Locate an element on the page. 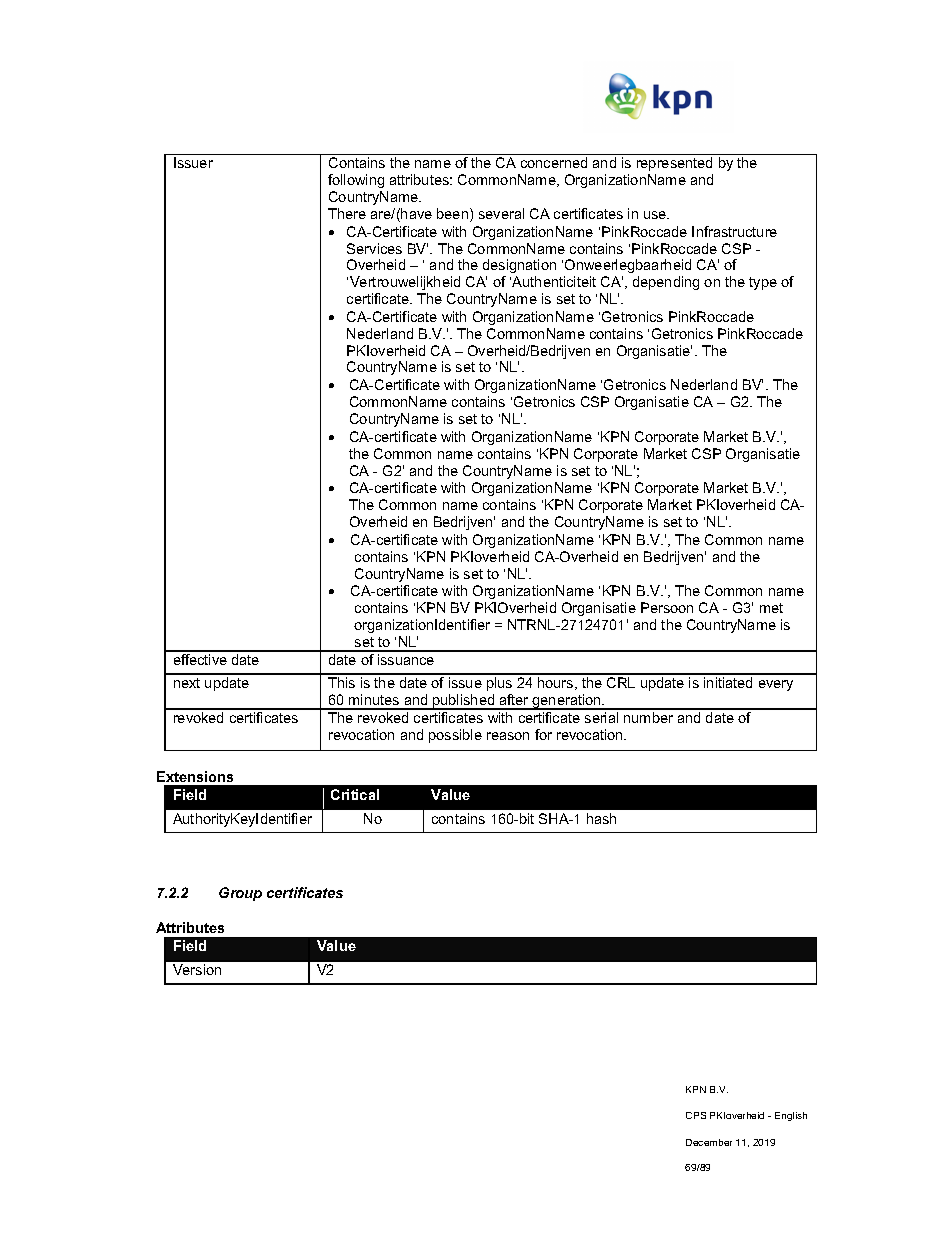 The image size is (952, 1233). initiated is located at coordinates (728, 682).
